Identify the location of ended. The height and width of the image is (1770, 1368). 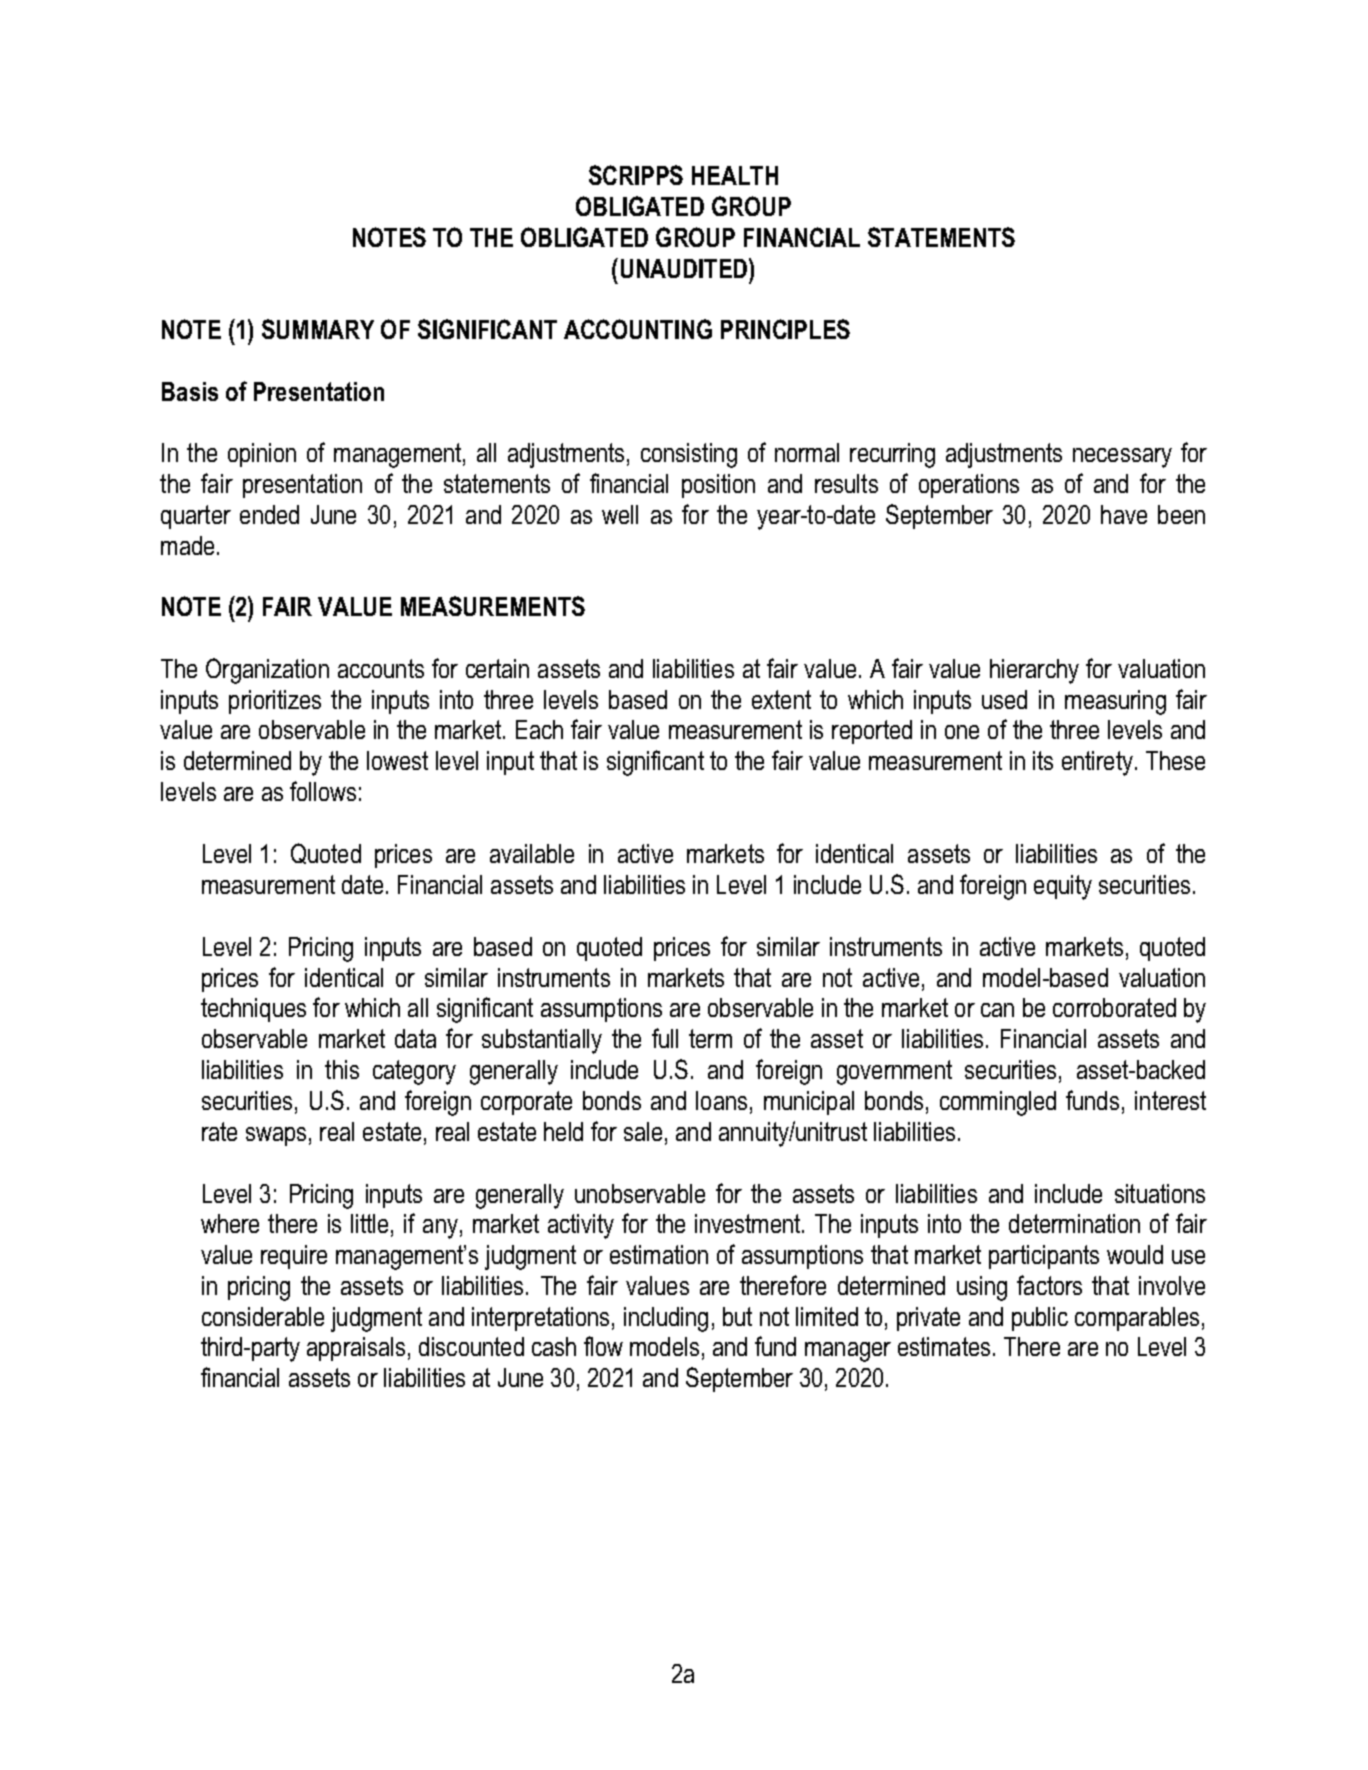
(269, 514).
